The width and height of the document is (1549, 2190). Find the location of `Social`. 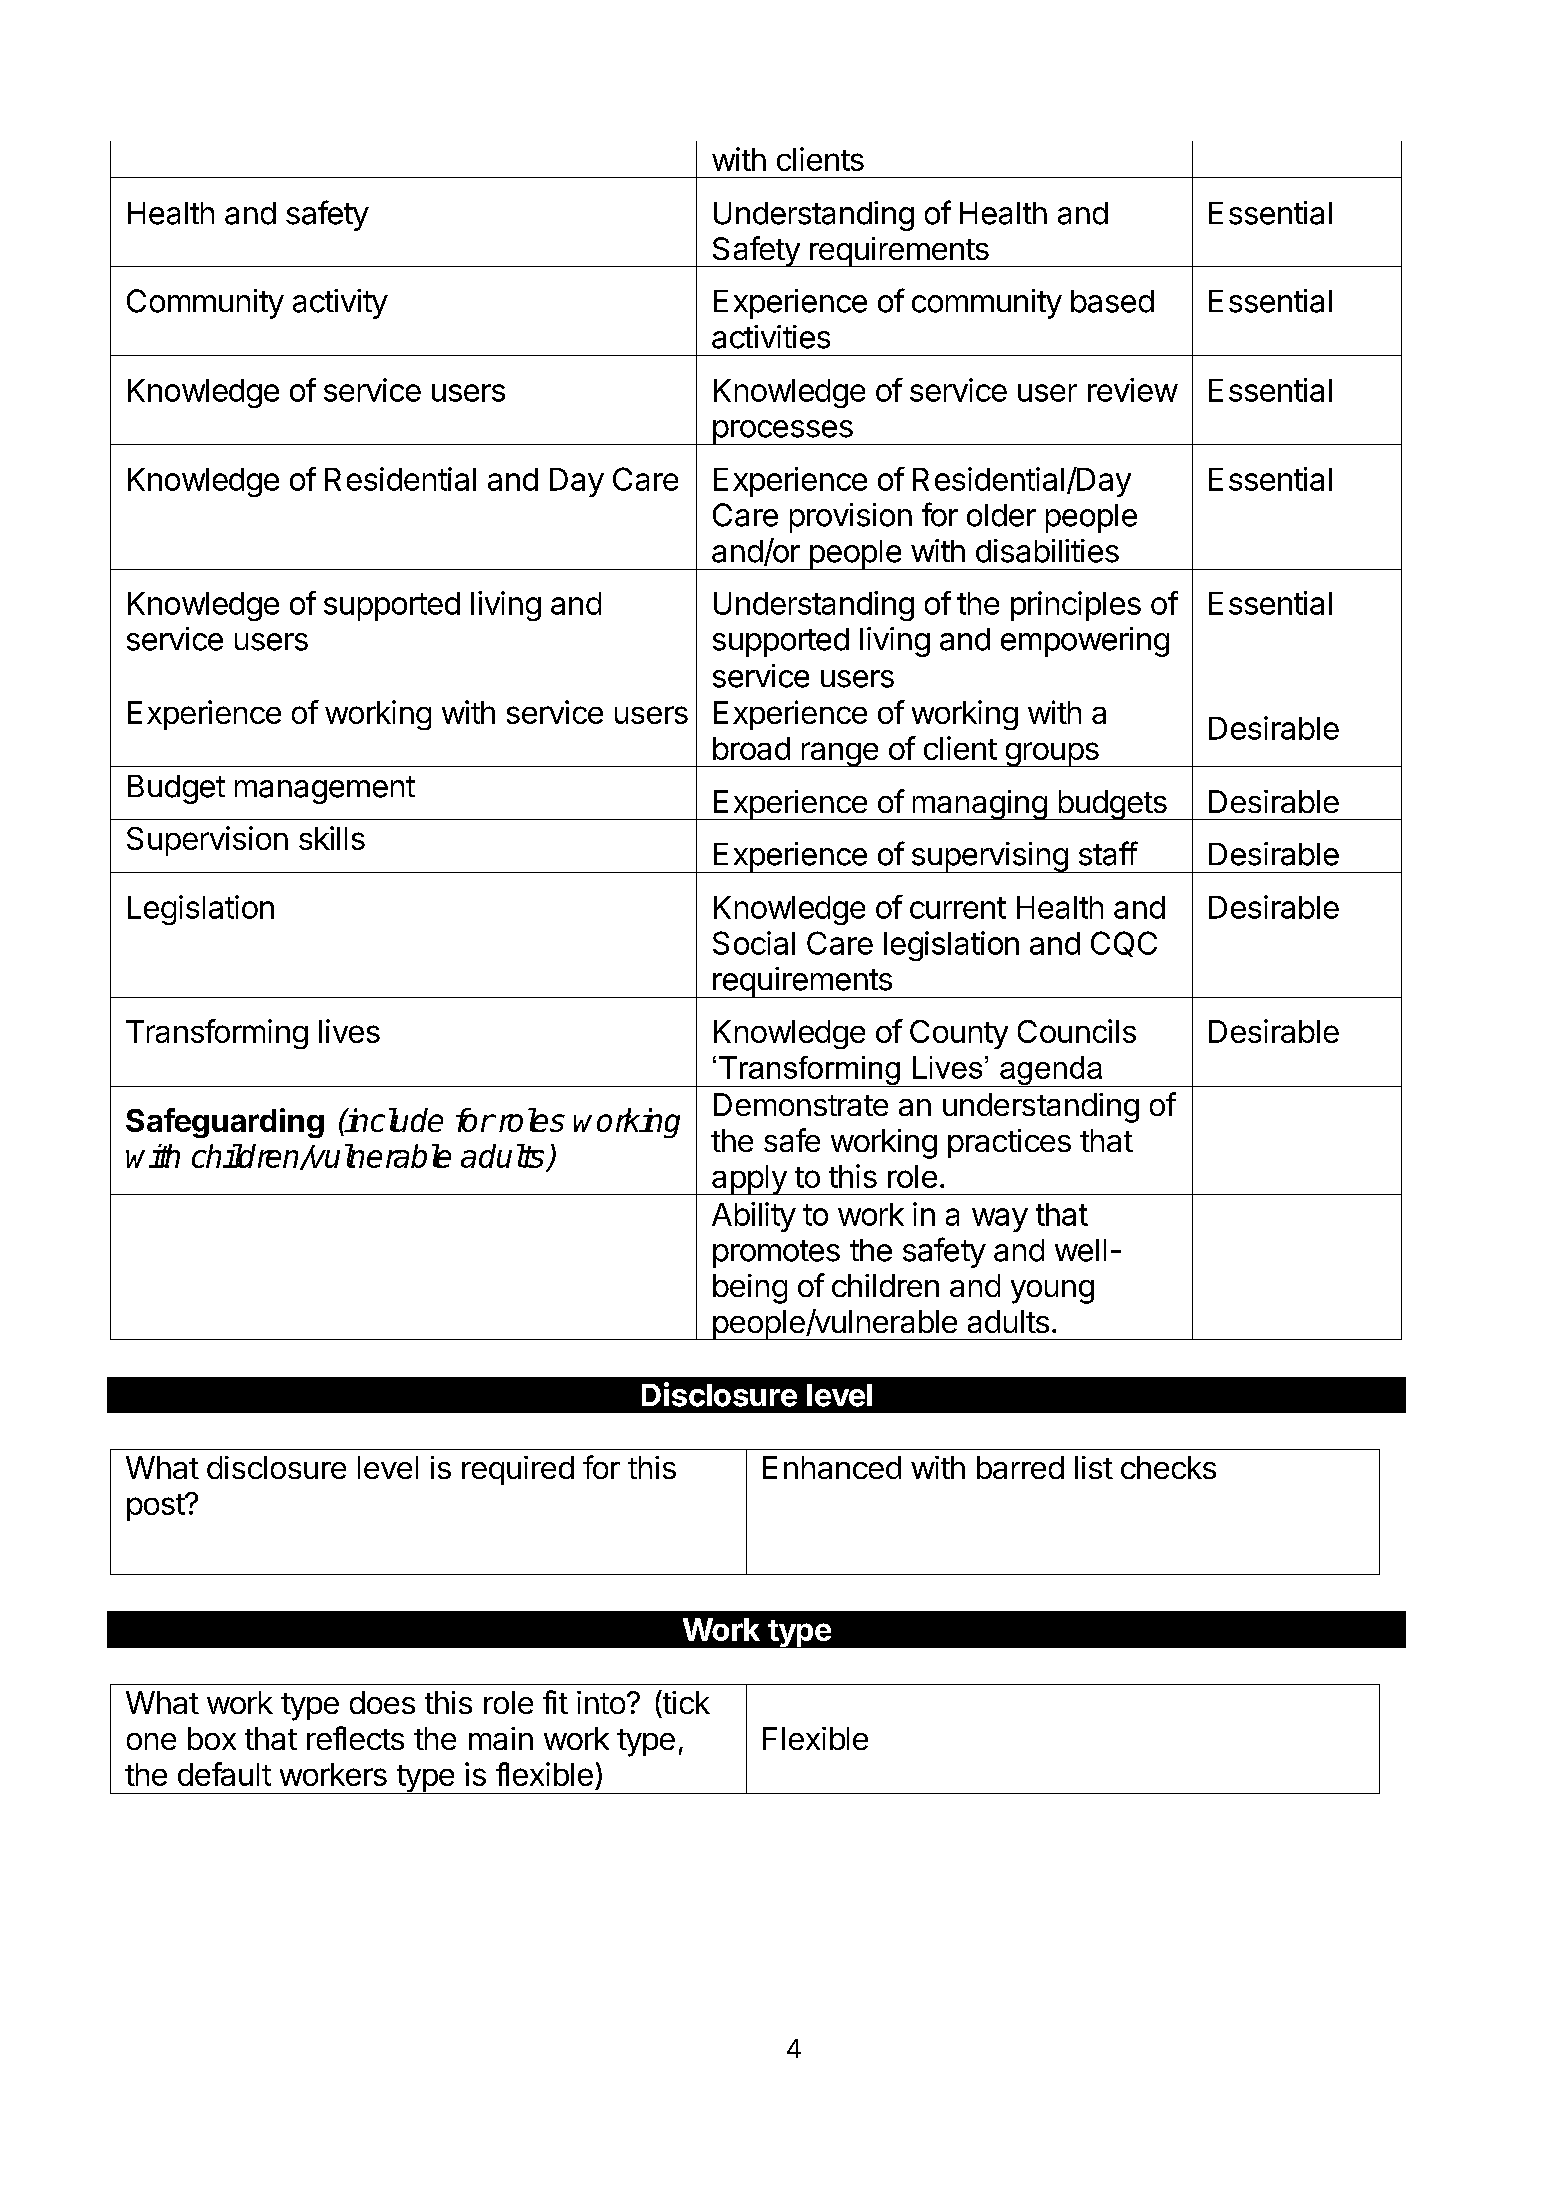

Social is located at coordinates (754, 943).
